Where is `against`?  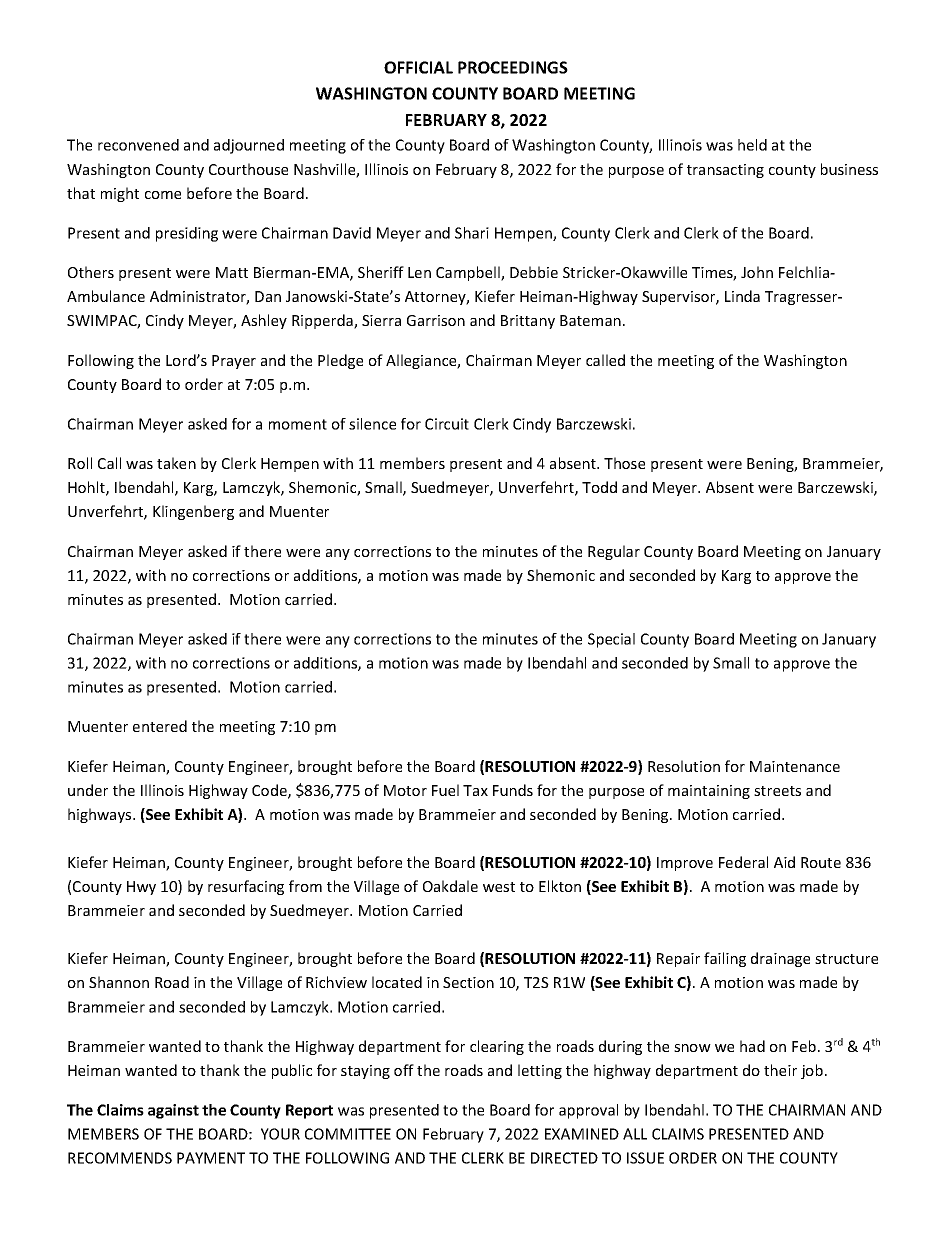 against is located at coordinates (173, 1111).
